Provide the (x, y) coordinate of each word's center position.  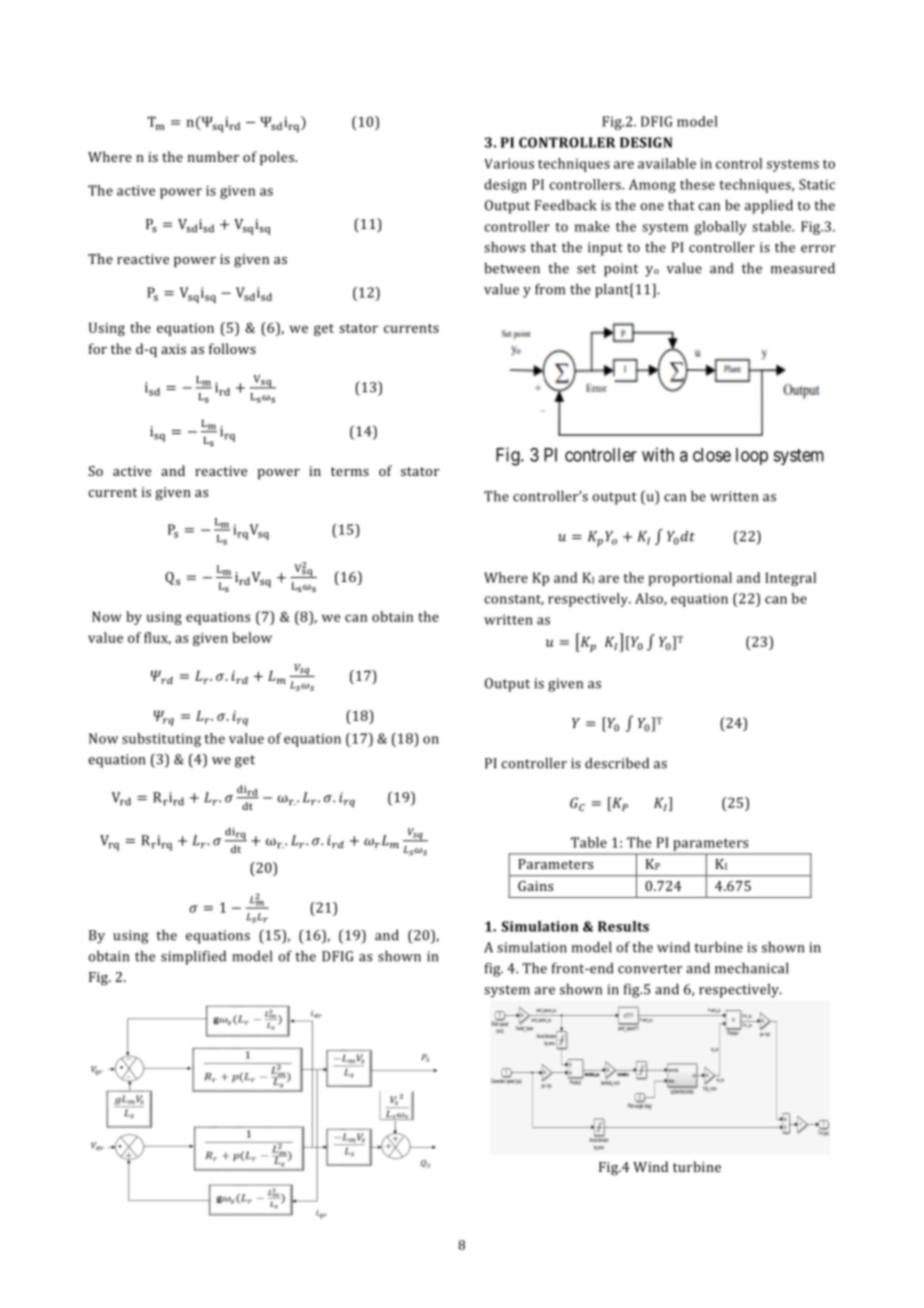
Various (509, 163)
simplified (193, 957)
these (697, 184)
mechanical (752, 968)
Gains (535, 886)
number (213, 156)
